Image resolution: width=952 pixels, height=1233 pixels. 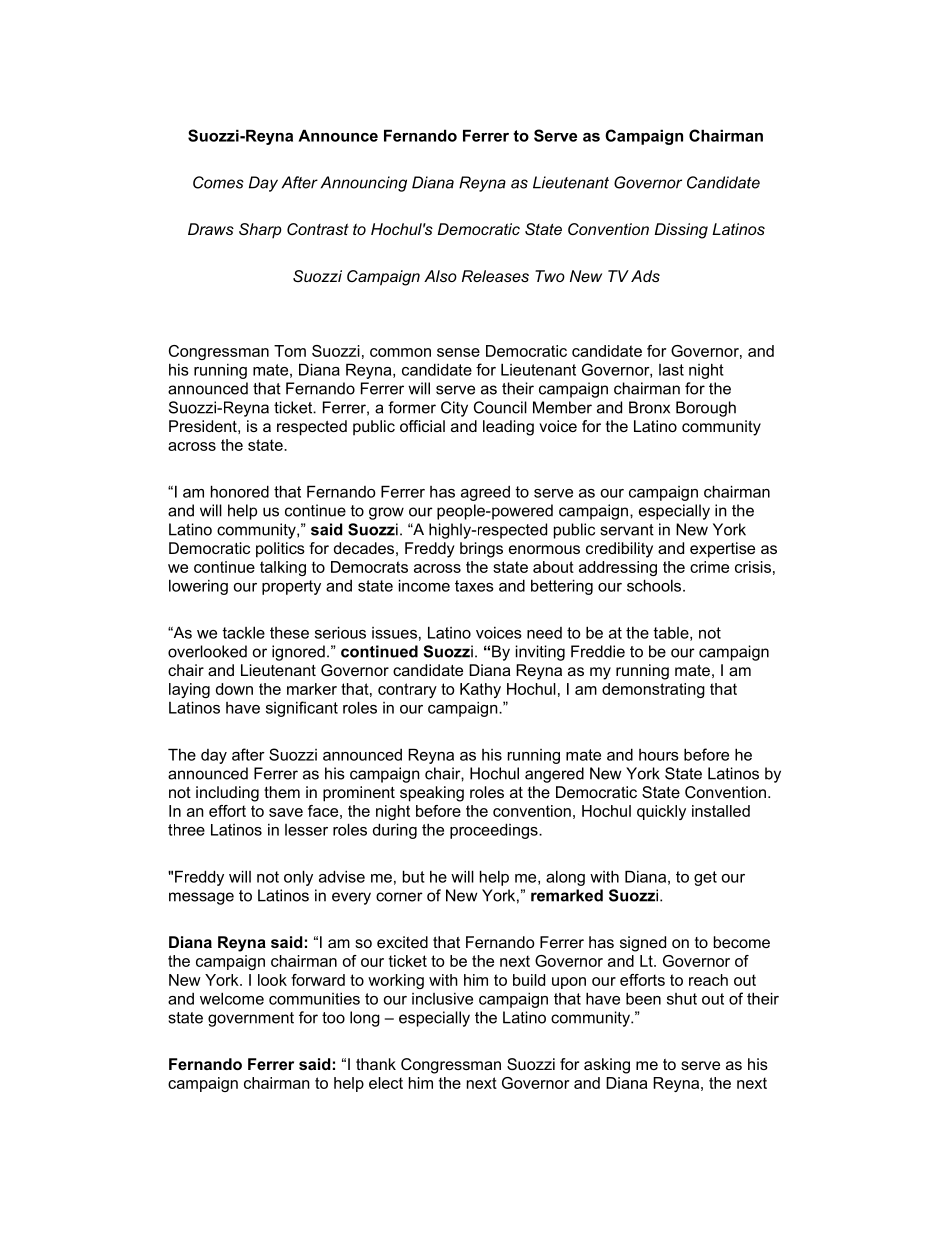 What do you see at coordinates (681, 231) in the screenshot?
I see `Dissing` at bounding box center [681, 231].
